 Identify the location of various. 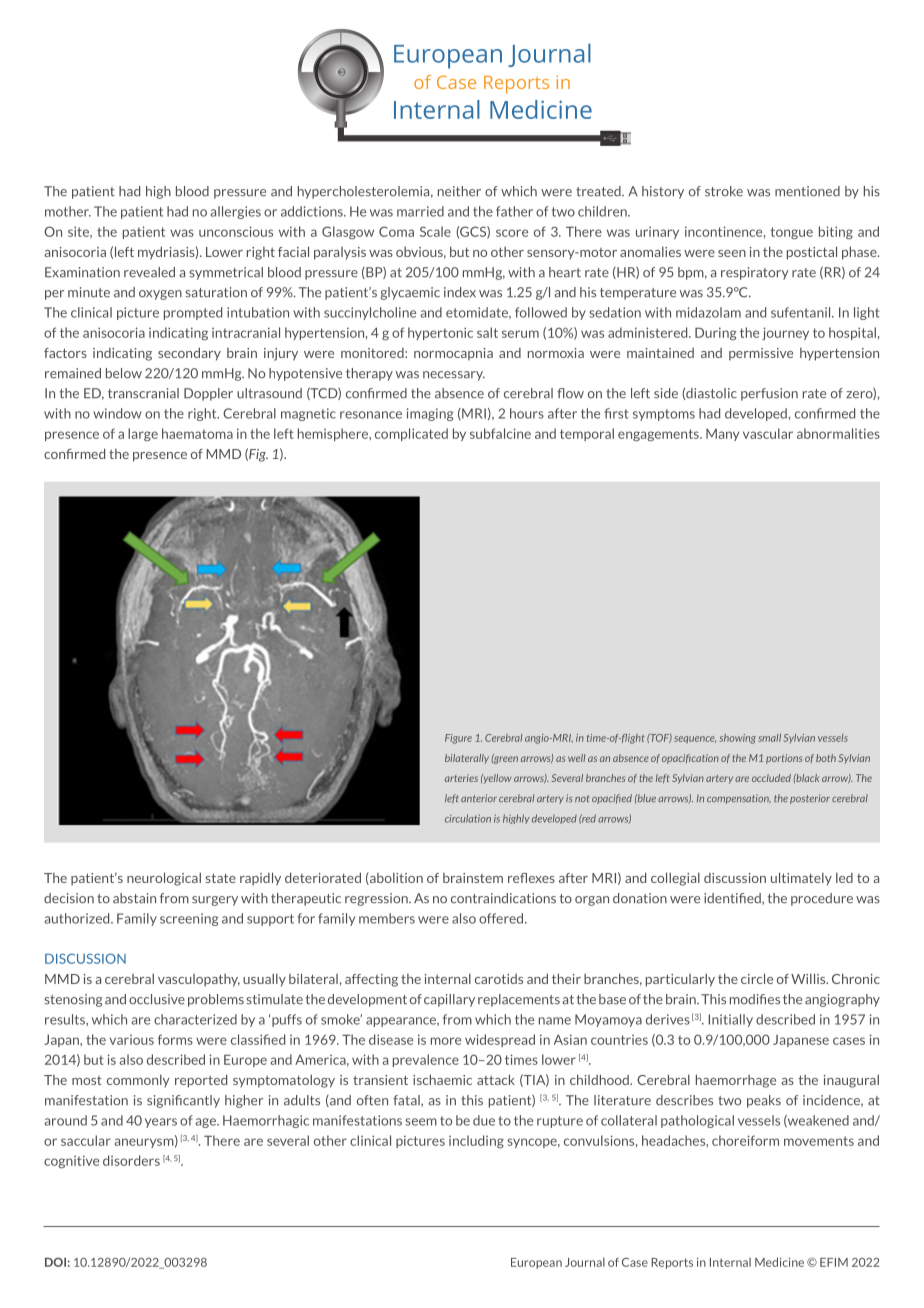
(131, 1040).
